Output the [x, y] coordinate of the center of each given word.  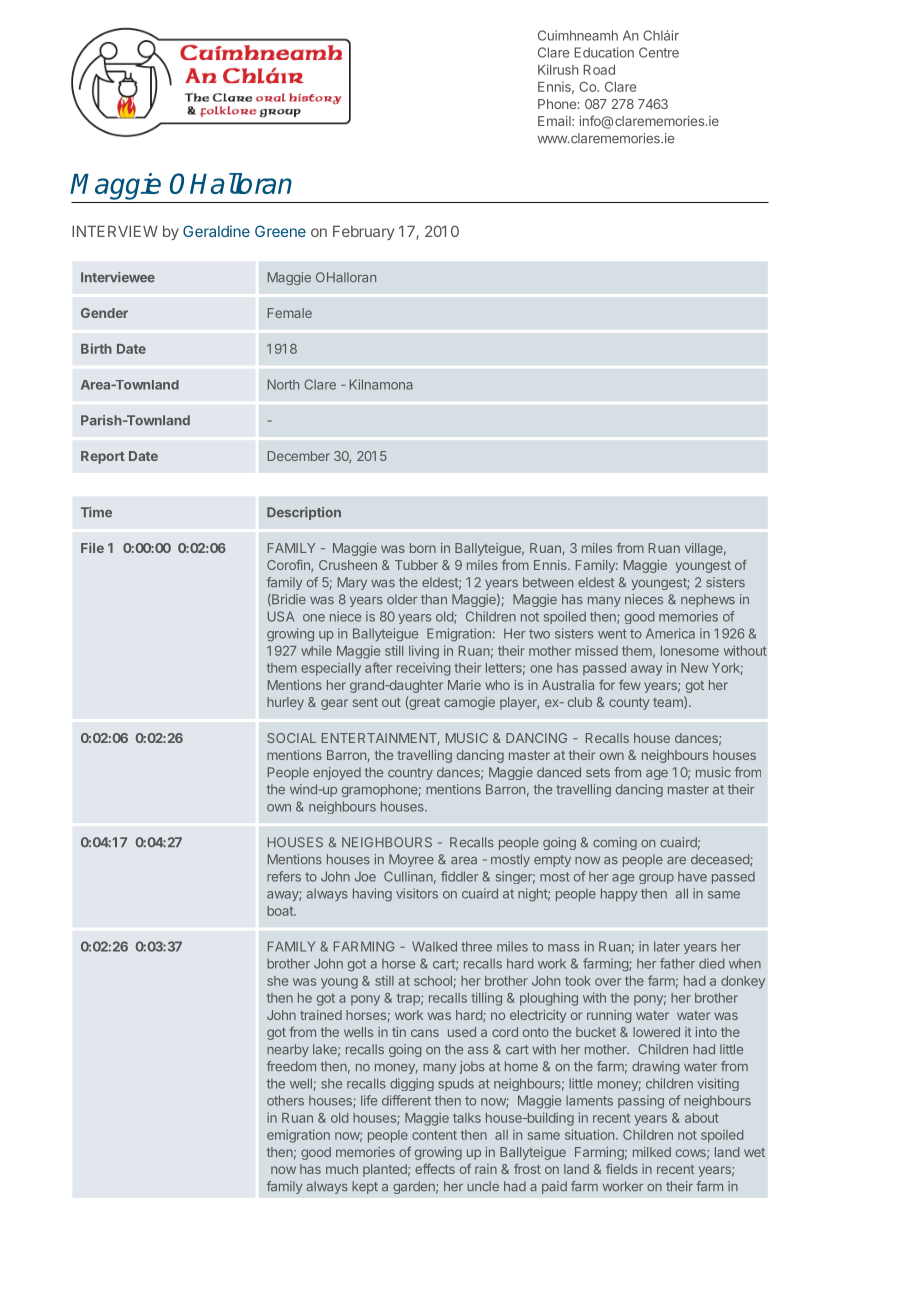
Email [555, 121]
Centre [659, 52]
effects [435, 1168]
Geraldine [216, 231]
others [285, 1100]
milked [652, 1152]
